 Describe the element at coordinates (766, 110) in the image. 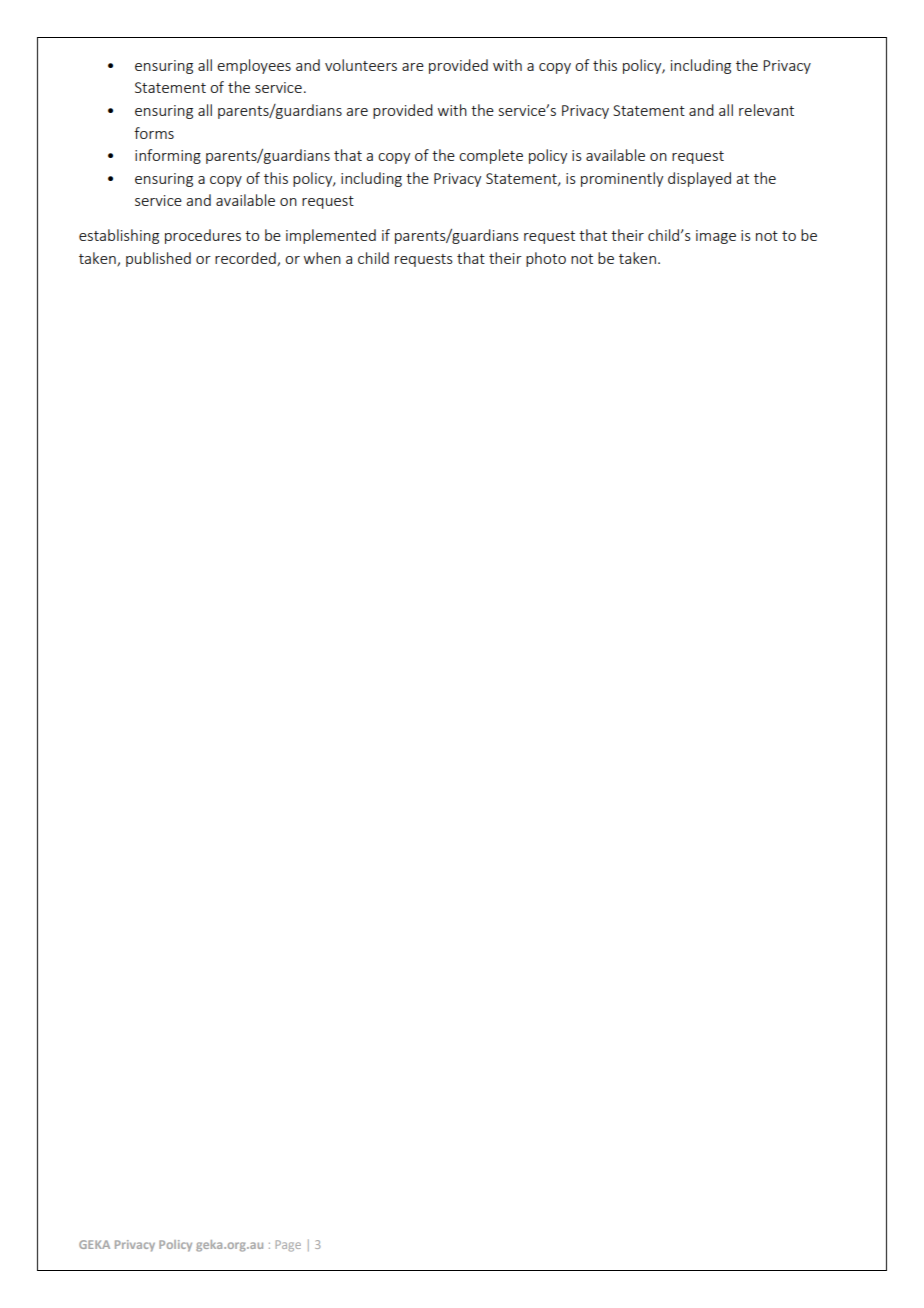

I see `relevant` at that location.
